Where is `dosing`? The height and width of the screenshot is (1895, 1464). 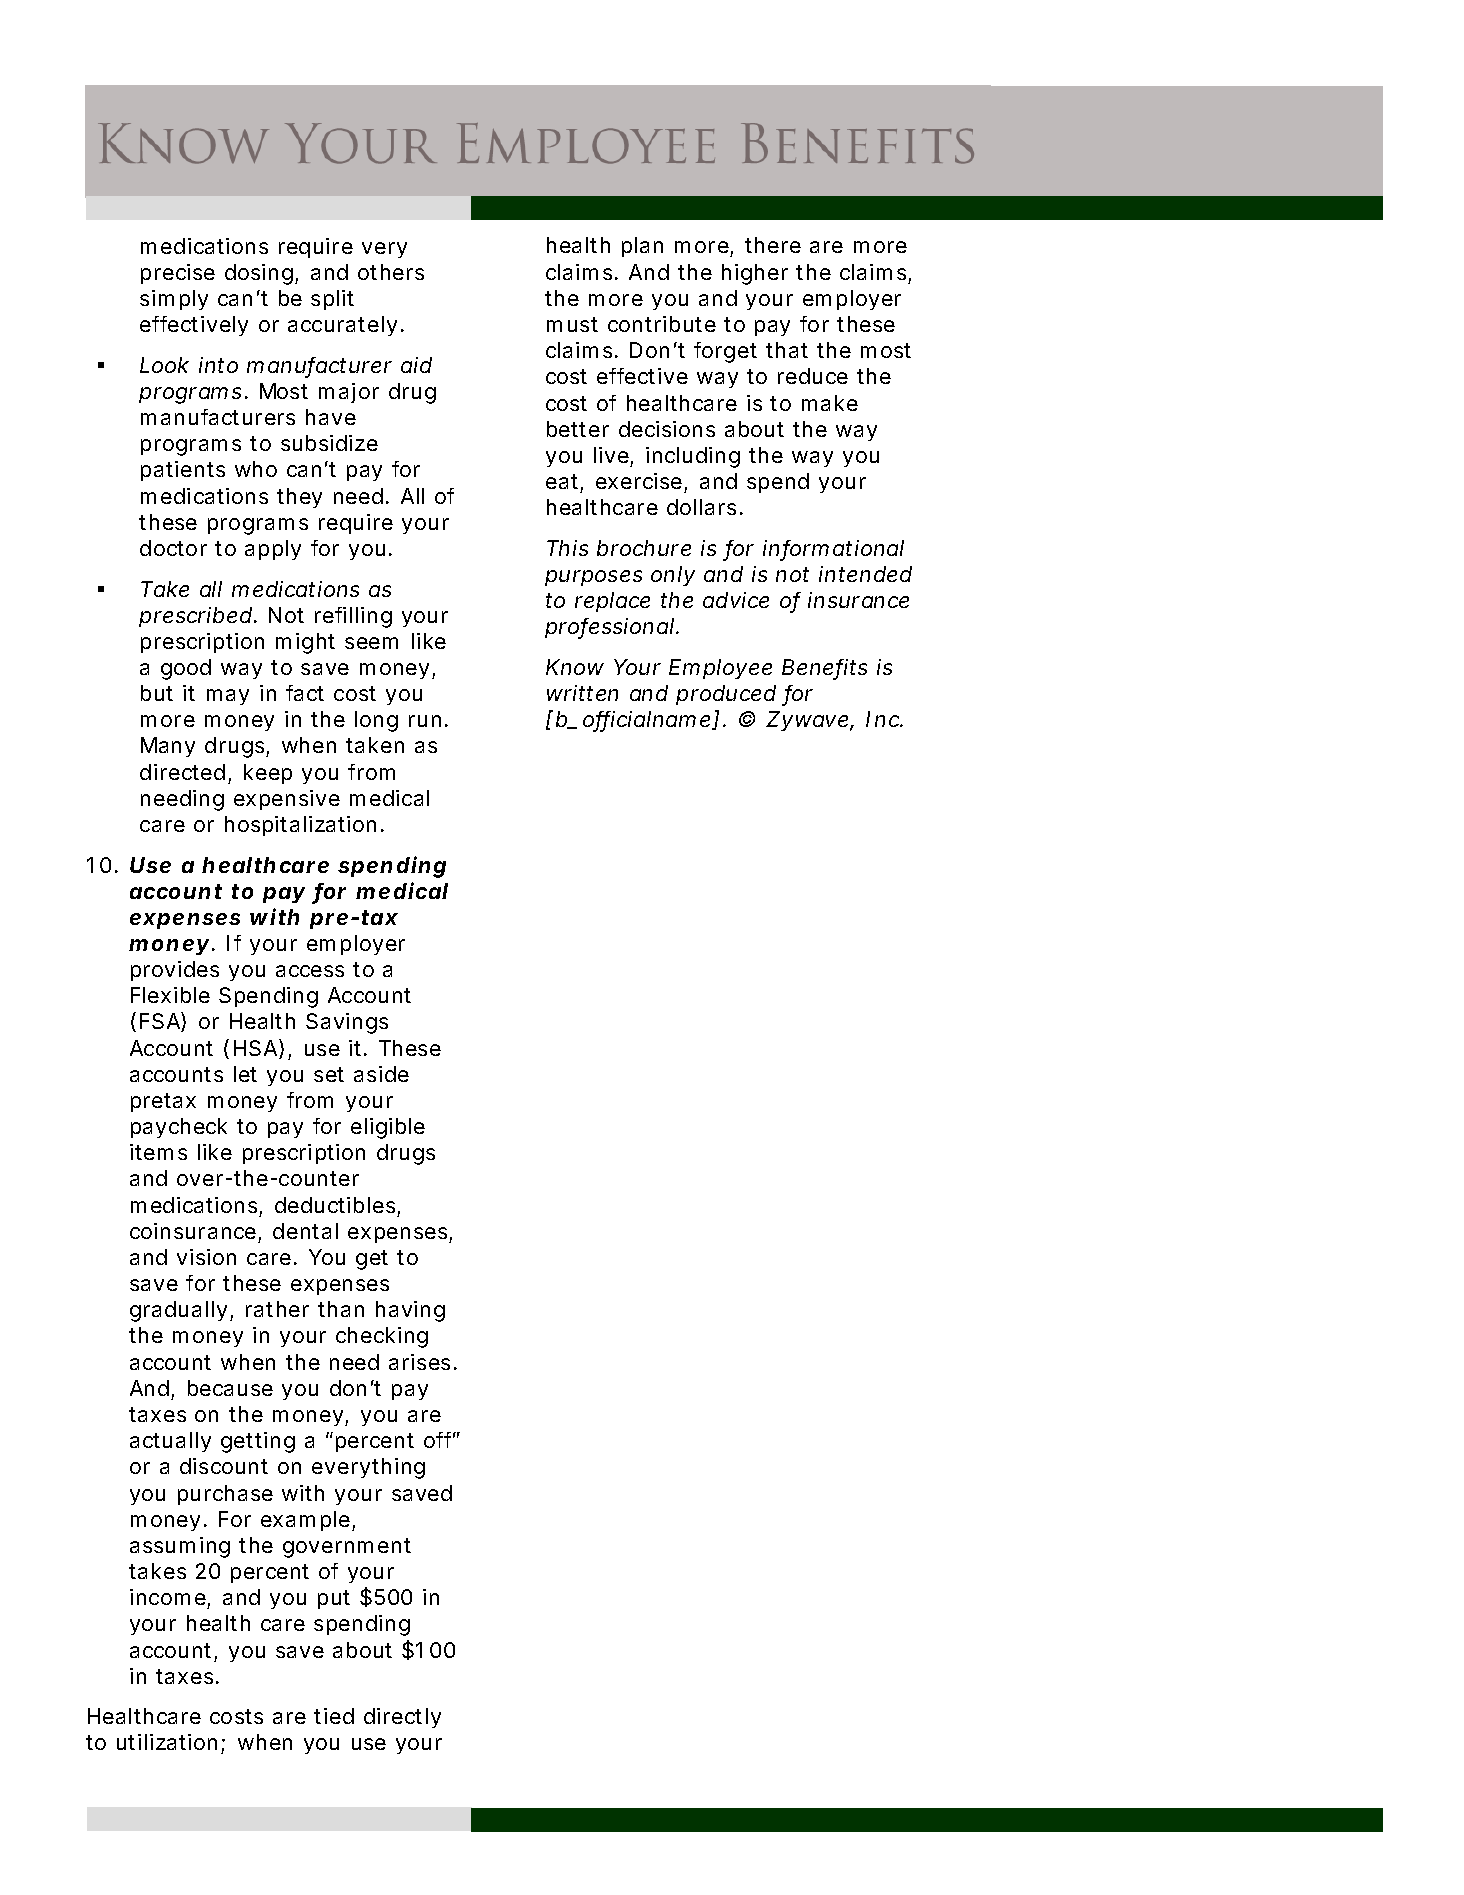 dosing is located at coordinates (259, 274).
